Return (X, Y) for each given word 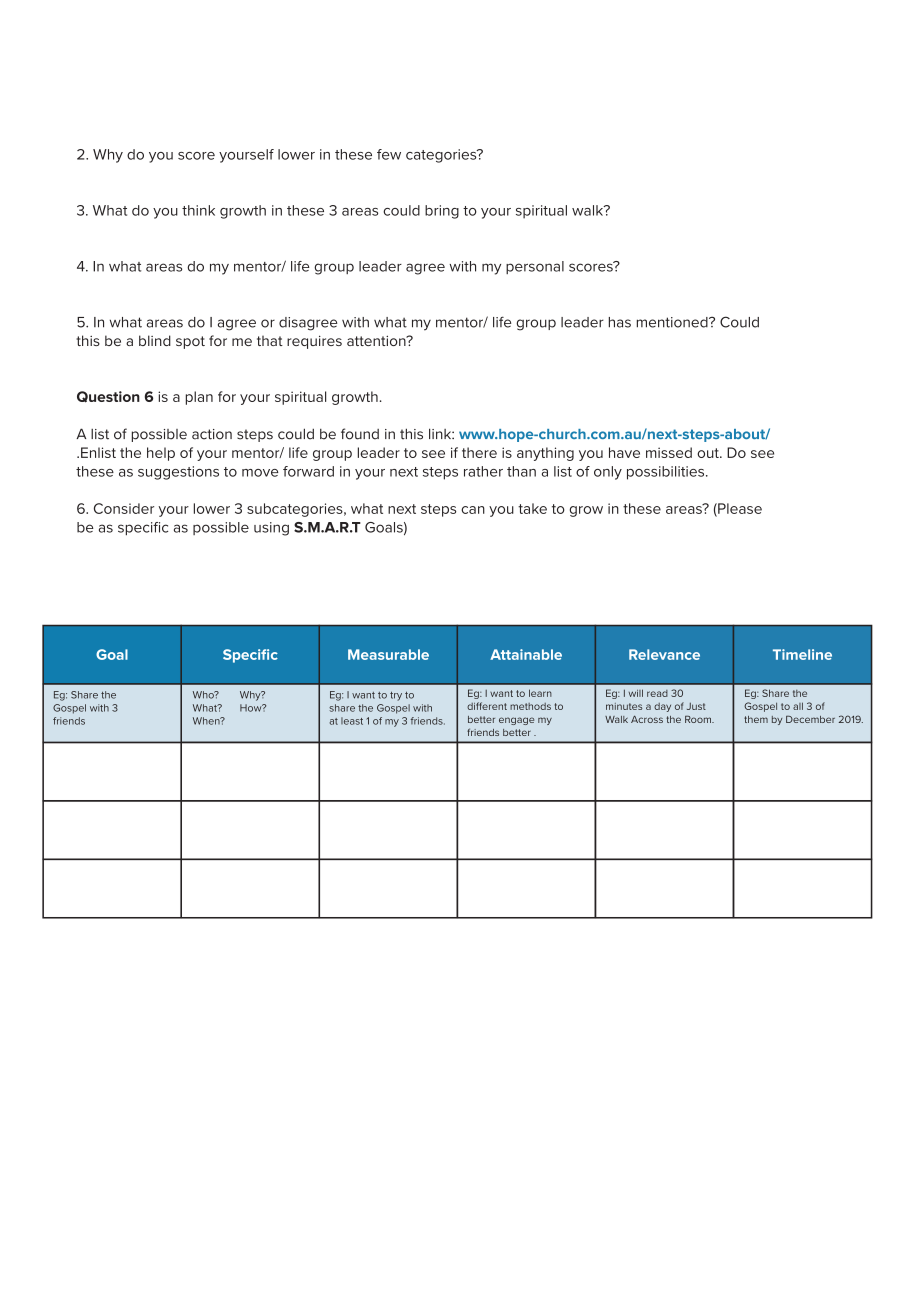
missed (669, 452)
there (479, 452)
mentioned (673, 322)
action (212, 434)
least (352, 721)
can (473, 510)
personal (535, 267)
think (198, 210)
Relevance (664, 654)
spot (190, 342)
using (271, 529)
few (389, 154)
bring (442, 212)
